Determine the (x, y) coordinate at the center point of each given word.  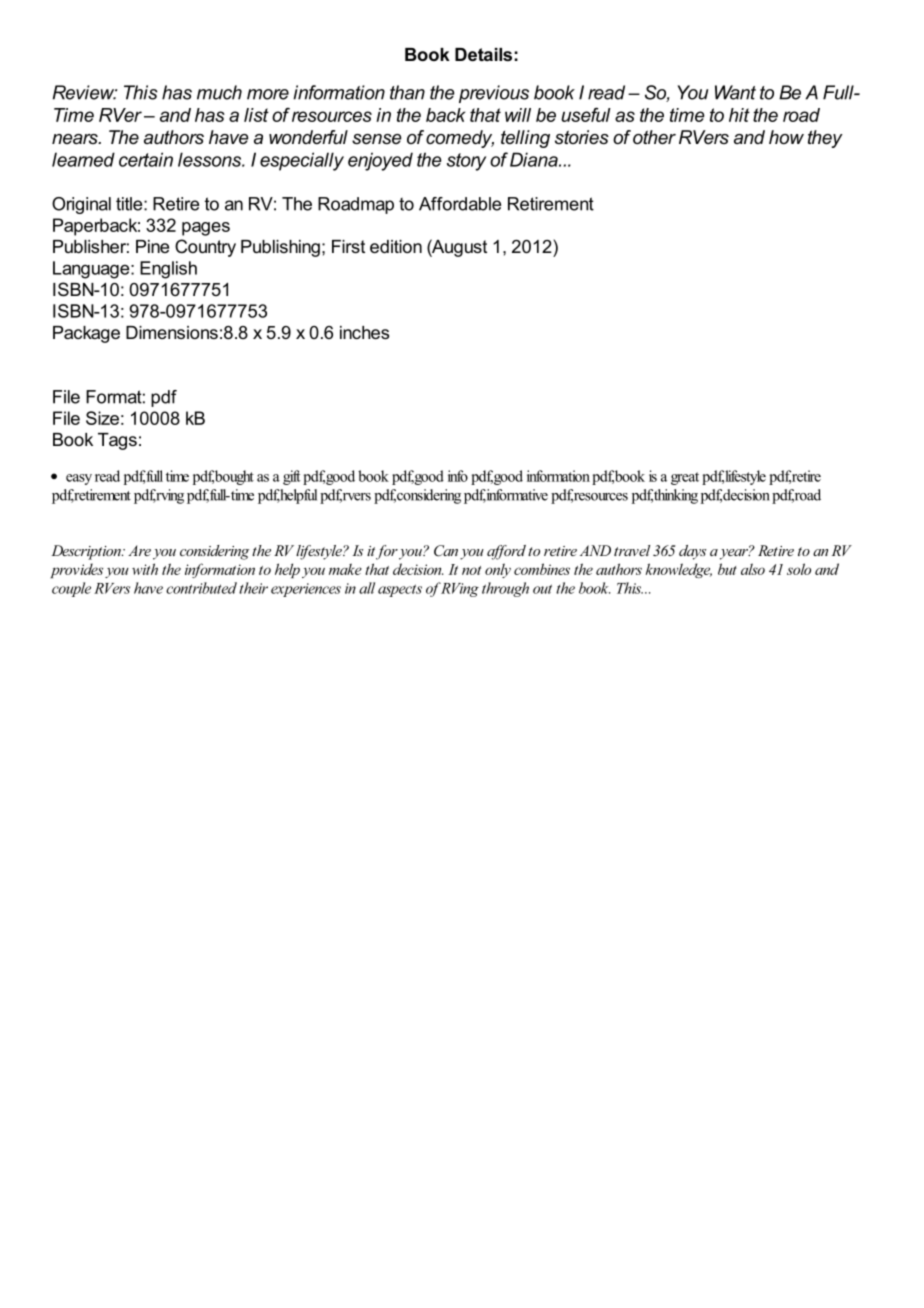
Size (102, 418)
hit (739, 115)
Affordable (460, 204)
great (685, 478)
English (168, 270)
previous (494, 94)
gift (292, 477)
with (145, 569)
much (219, 92)
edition (396, 246)
